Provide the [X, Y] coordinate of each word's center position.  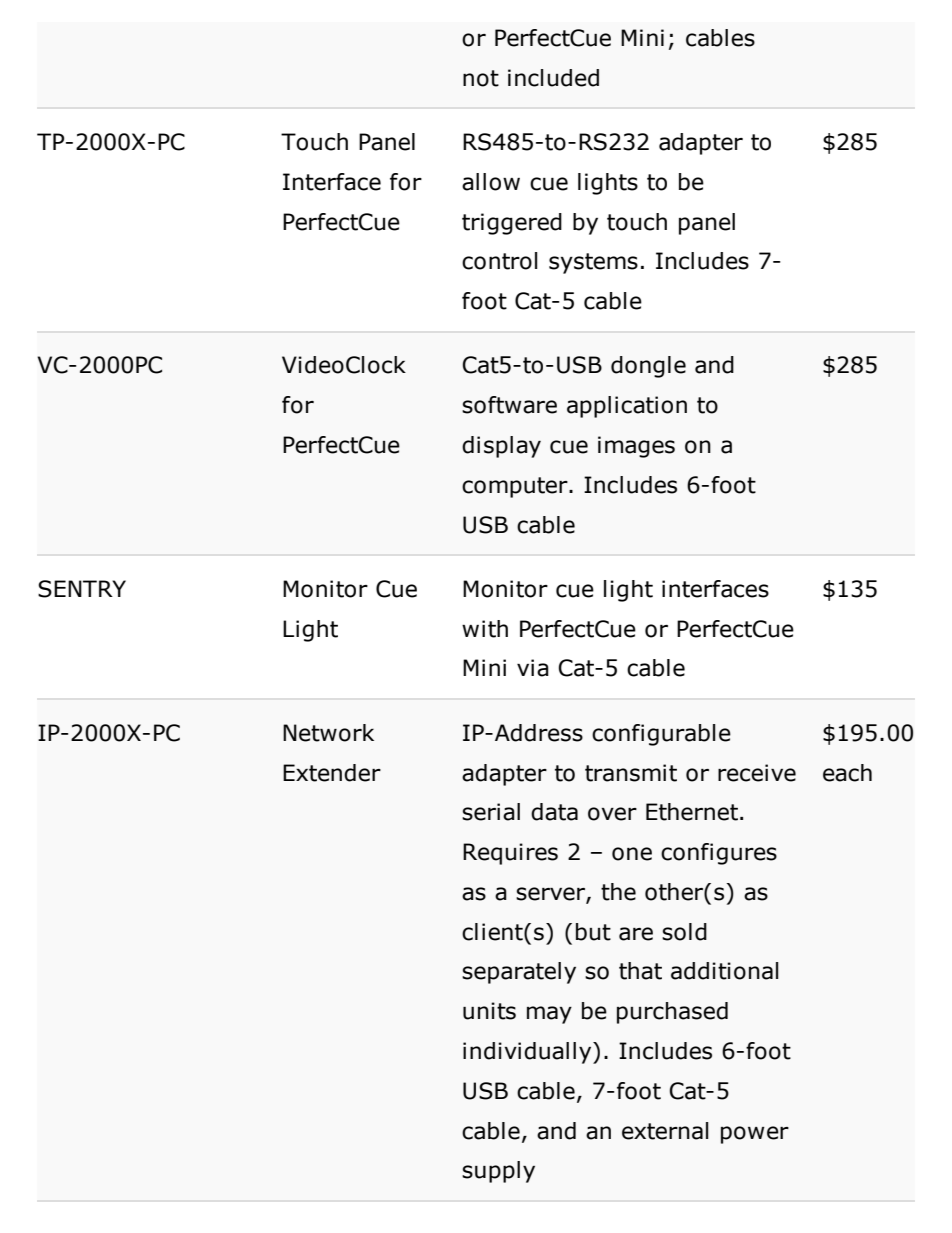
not [481, 78]
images [636, 447]
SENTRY [82, 589]
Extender [332, 773]
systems [593, 263]
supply [498, 1172]
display [501, 447]
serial [491, 812]
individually [528, 1053]
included [553, 78]
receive [757, 773]
